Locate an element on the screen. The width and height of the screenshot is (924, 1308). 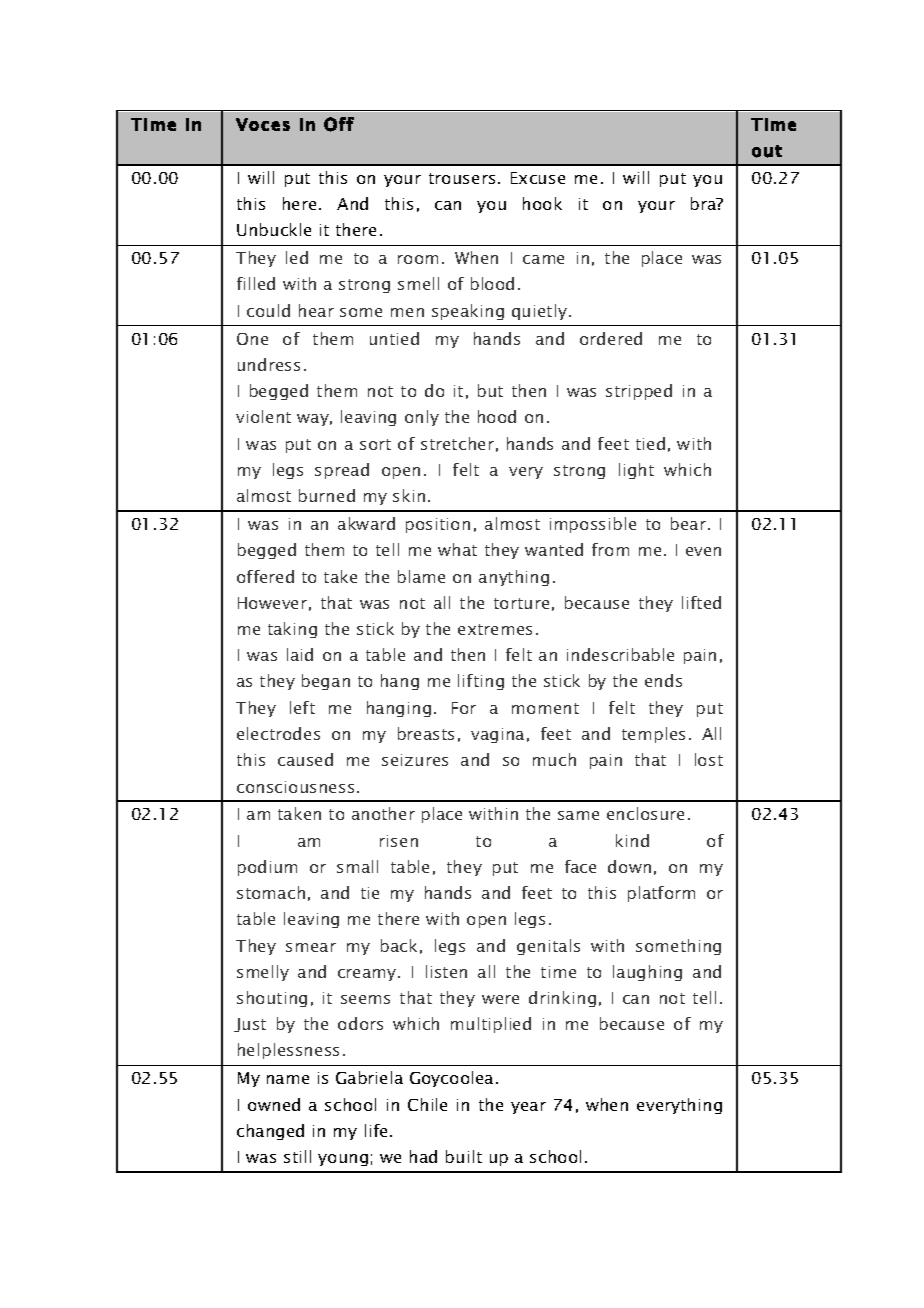
laid is located at coordinates (300, 654).
